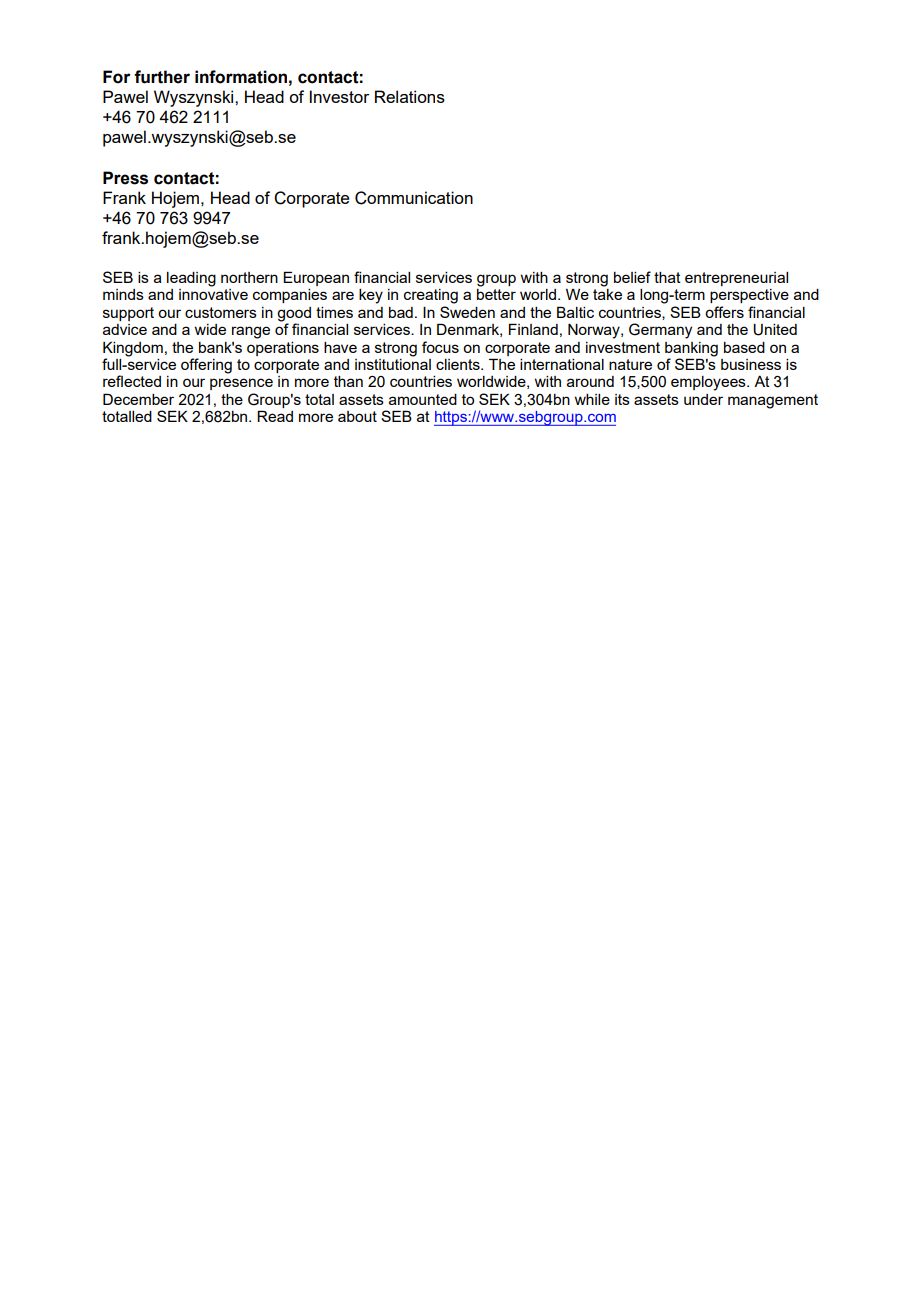 The width and height of the page is (924, 1308). Describe the element at coordinates (339, 96) in the page. I see `Investor` at that location.
